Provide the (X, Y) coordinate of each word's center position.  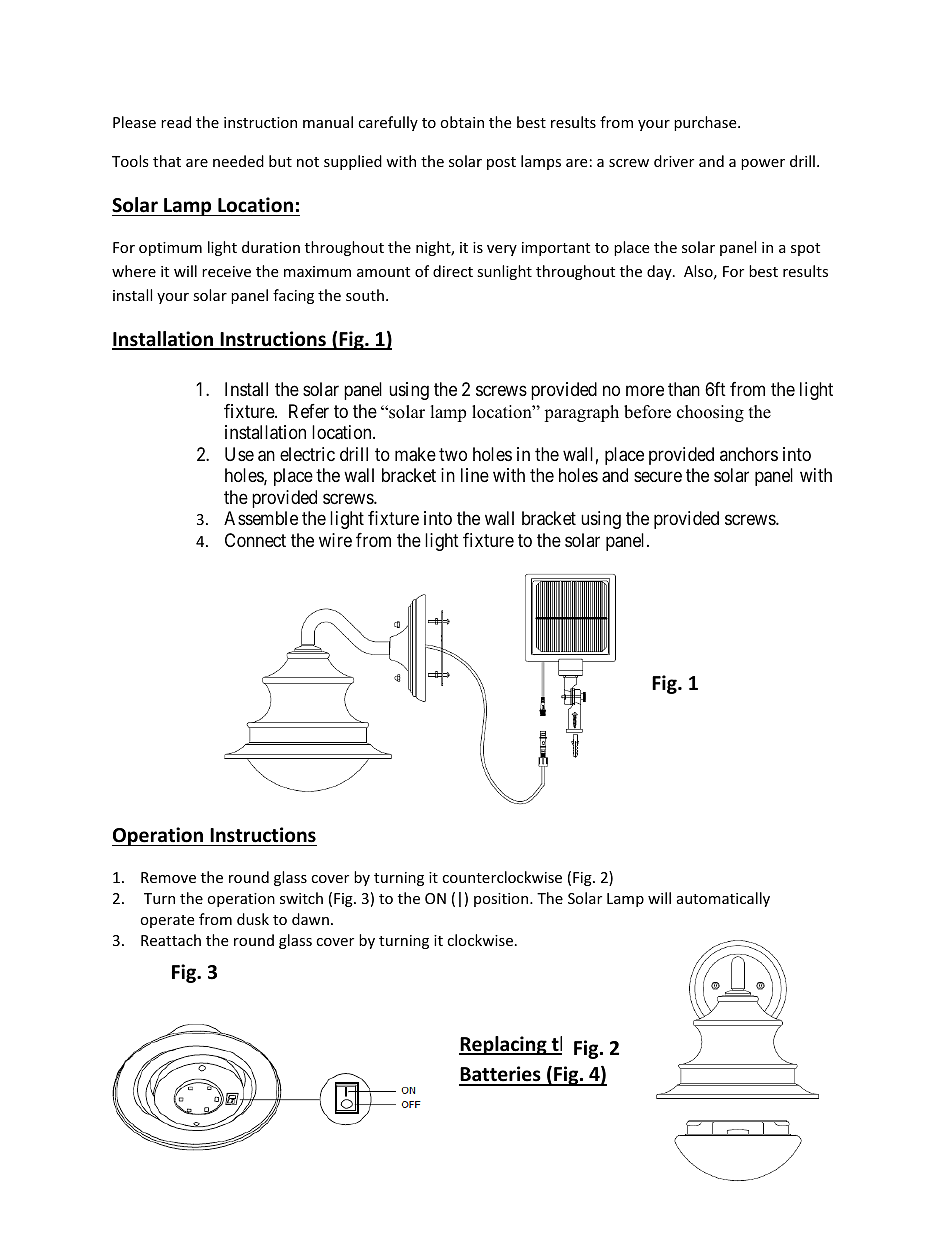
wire (335, 540)
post (501, 163)
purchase (706, 123)
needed (238, 161)
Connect (255, 540)
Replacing (504, 1045)
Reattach (171, 940)
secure (658, 477)
